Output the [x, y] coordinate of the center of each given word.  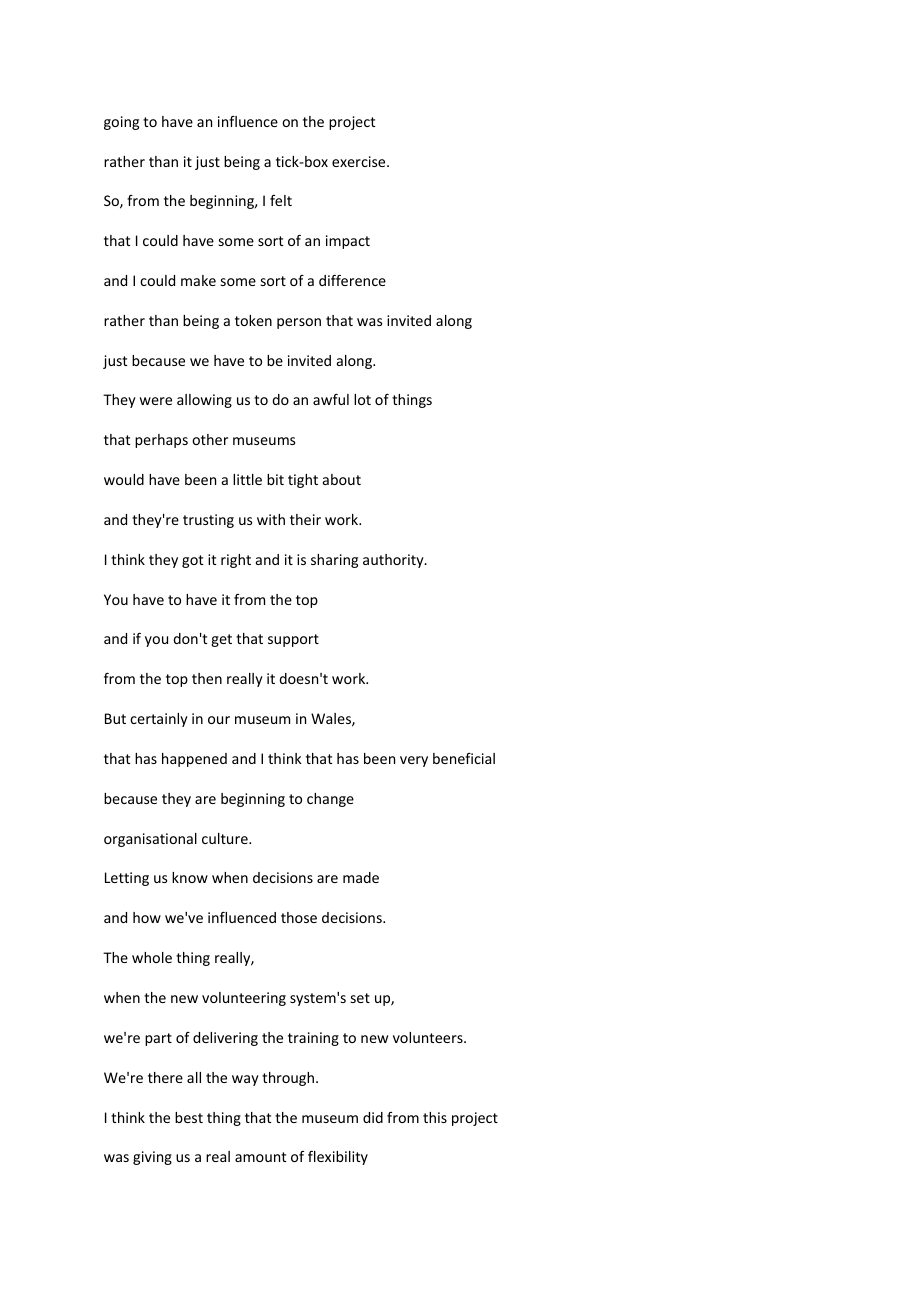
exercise [360, 161]
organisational [150, 840]
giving [152, 1158]
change [330, 800]
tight [303, 481]
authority [394, 561]
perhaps [161, 441]
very [414, 761]
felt [281, 200]
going [121, 123]
